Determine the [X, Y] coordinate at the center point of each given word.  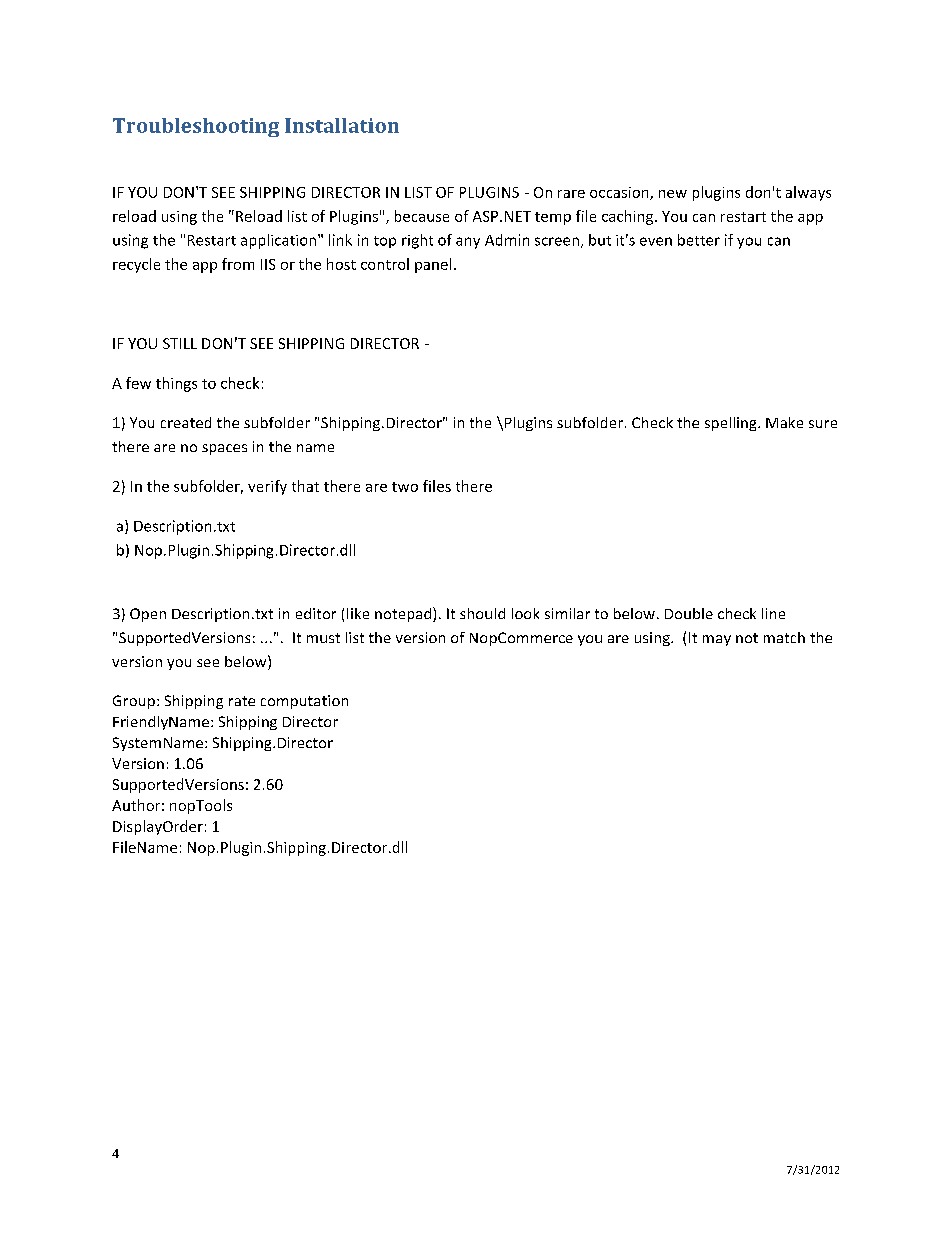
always [808, 193]
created [186, 422]
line [773, 613]
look [525, 613]
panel [433, 265]
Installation [342, 125]
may [717, 640]
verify [267, 487]
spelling [732, 424]
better [699, 240]
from [238, 264]
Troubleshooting [196, 127]
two [405, 487]
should [482, 613]
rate [242, 701]
